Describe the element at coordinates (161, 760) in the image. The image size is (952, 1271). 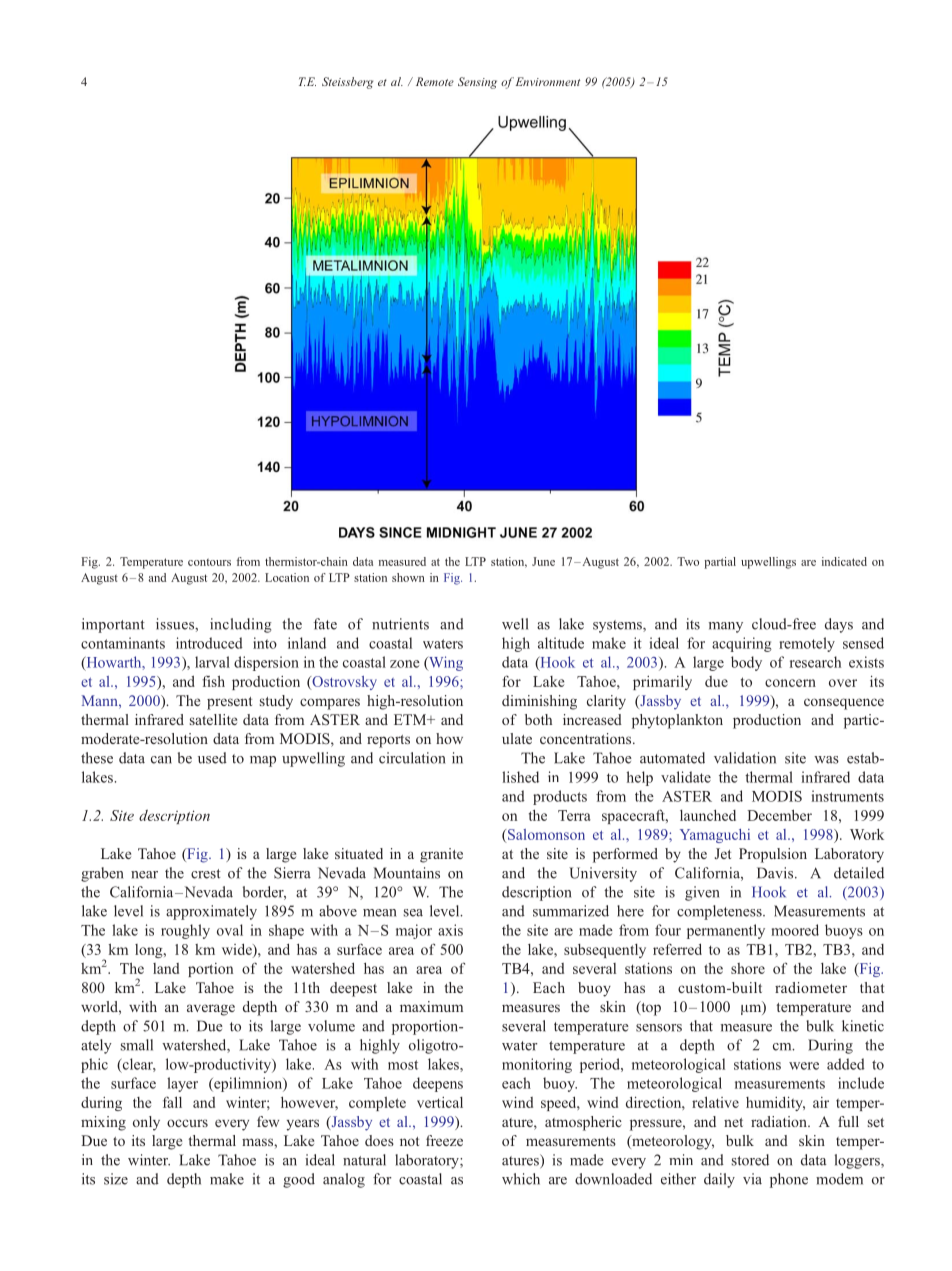
I see `can` at that location.
